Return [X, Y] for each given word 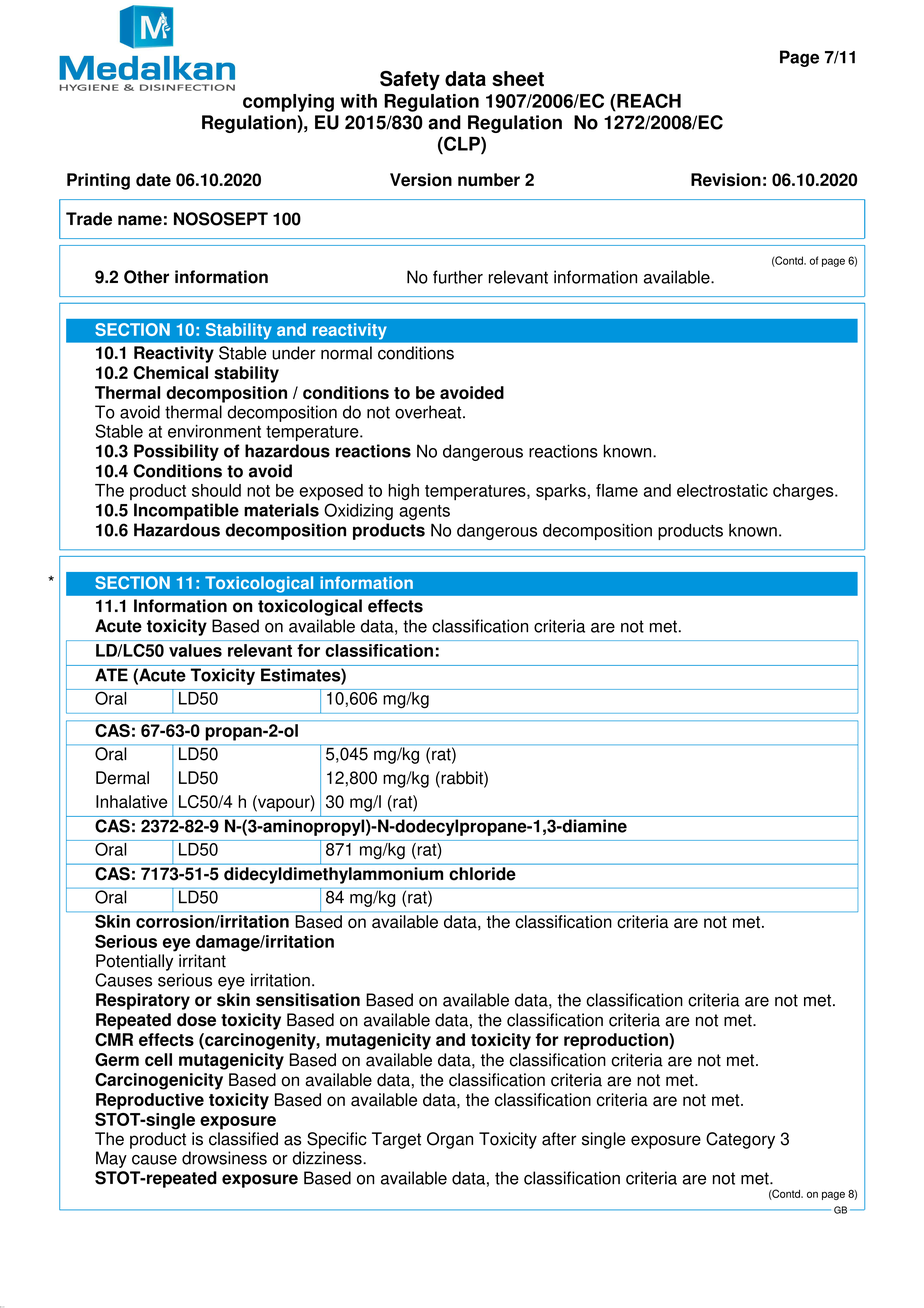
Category [740, 1140]
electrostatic [722, 490]
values [195, 650]
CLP [462, 143]
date [153, 180]
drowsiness [224, 1158]
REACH [648, 100]
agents [424, 512]
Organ [450, 1140]
